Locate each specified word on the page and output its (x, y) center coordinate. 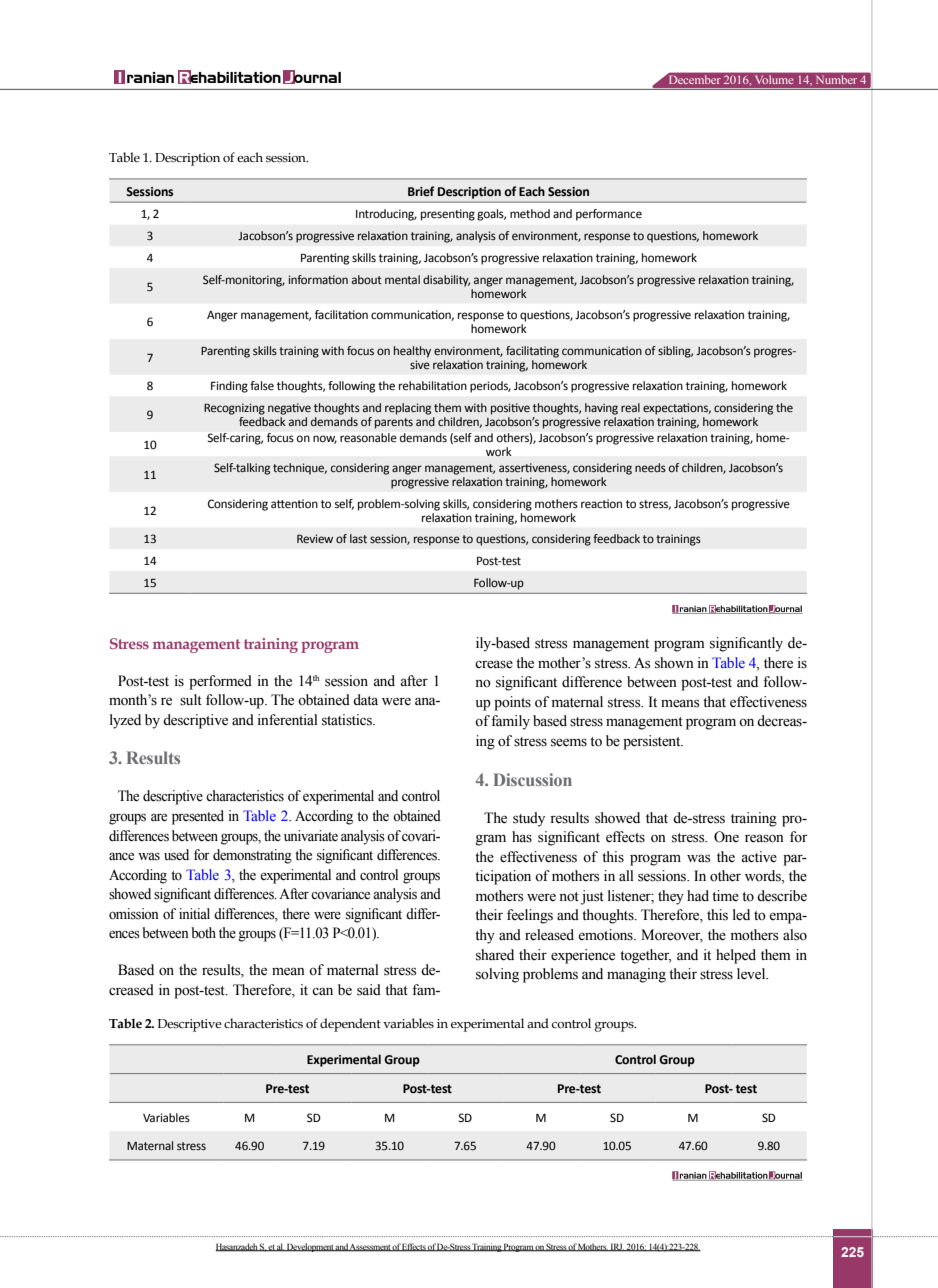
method (530, 214)
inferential (288, 720)
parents (394, 423)
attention (294, 504)
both (203, 933)
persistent (653, 742)
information (318, 279)
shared (495, 955)
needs (650, 467)
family (510, 722)
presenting (448, 215)
